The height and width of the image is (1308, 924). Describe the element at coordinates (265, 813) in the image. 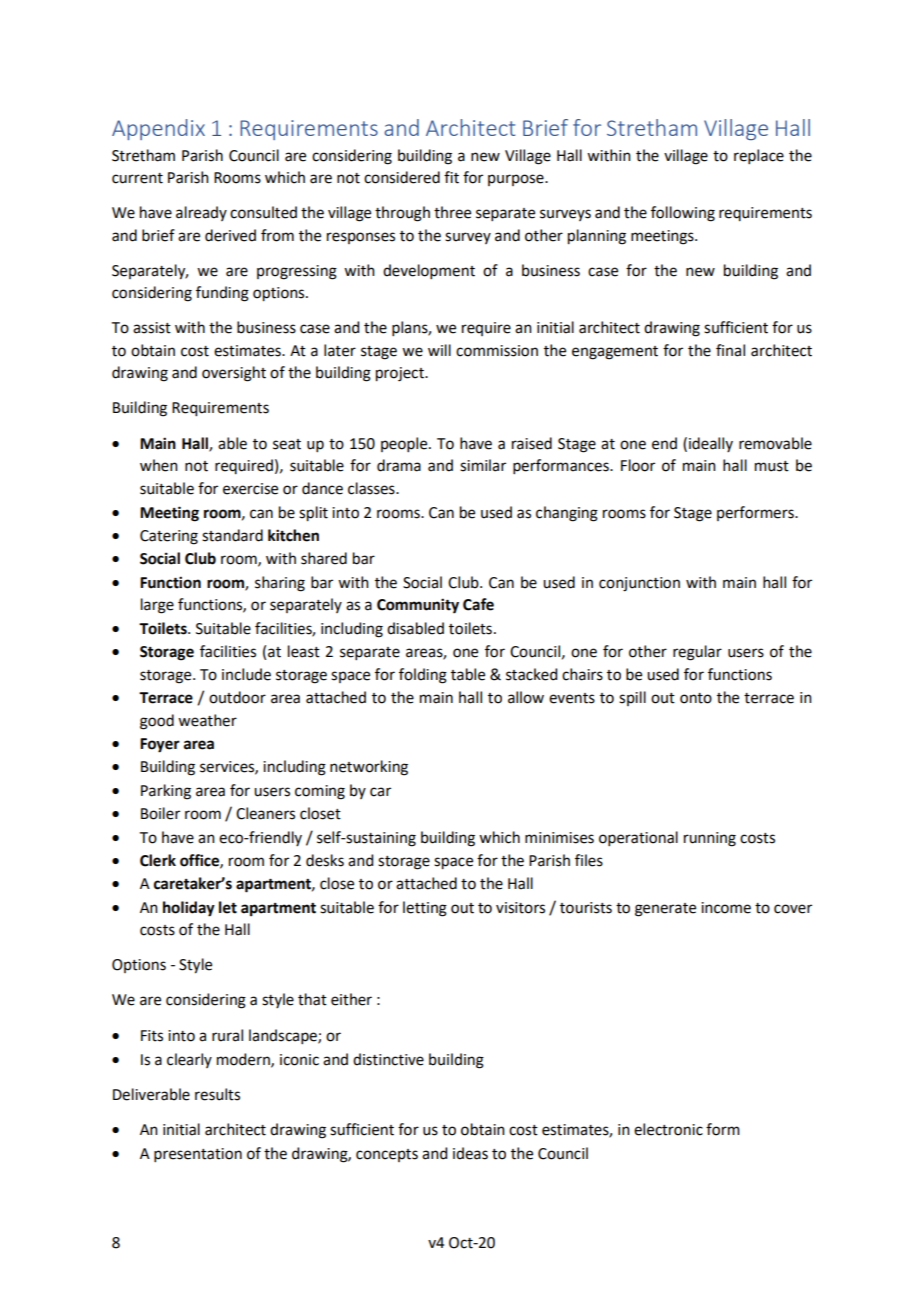

I see `Cleaners` at that location.
